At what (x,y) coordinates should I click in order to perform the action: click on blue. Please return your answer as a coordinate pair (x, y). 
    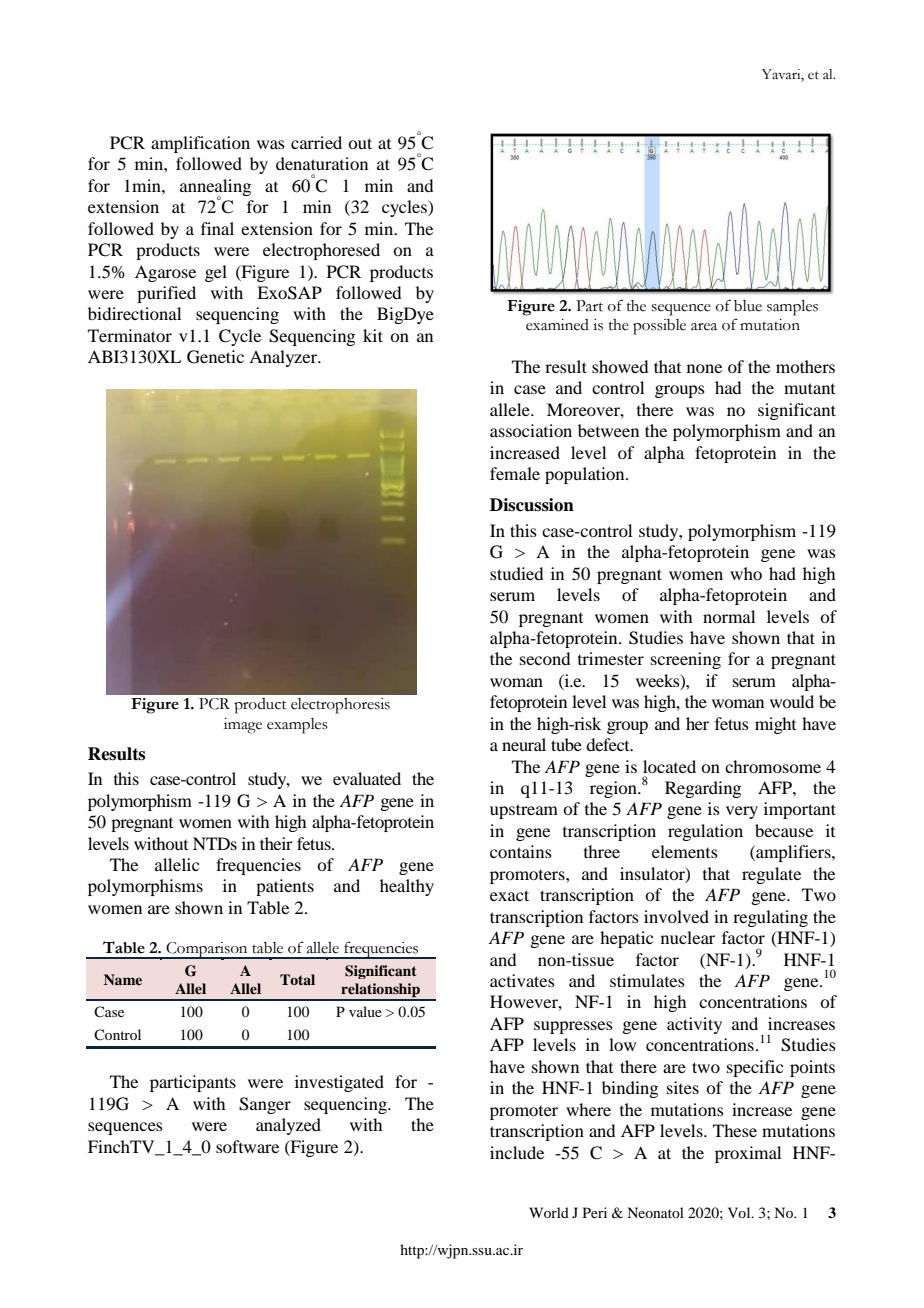
    Looking at the image, I should click on (748, 306).
